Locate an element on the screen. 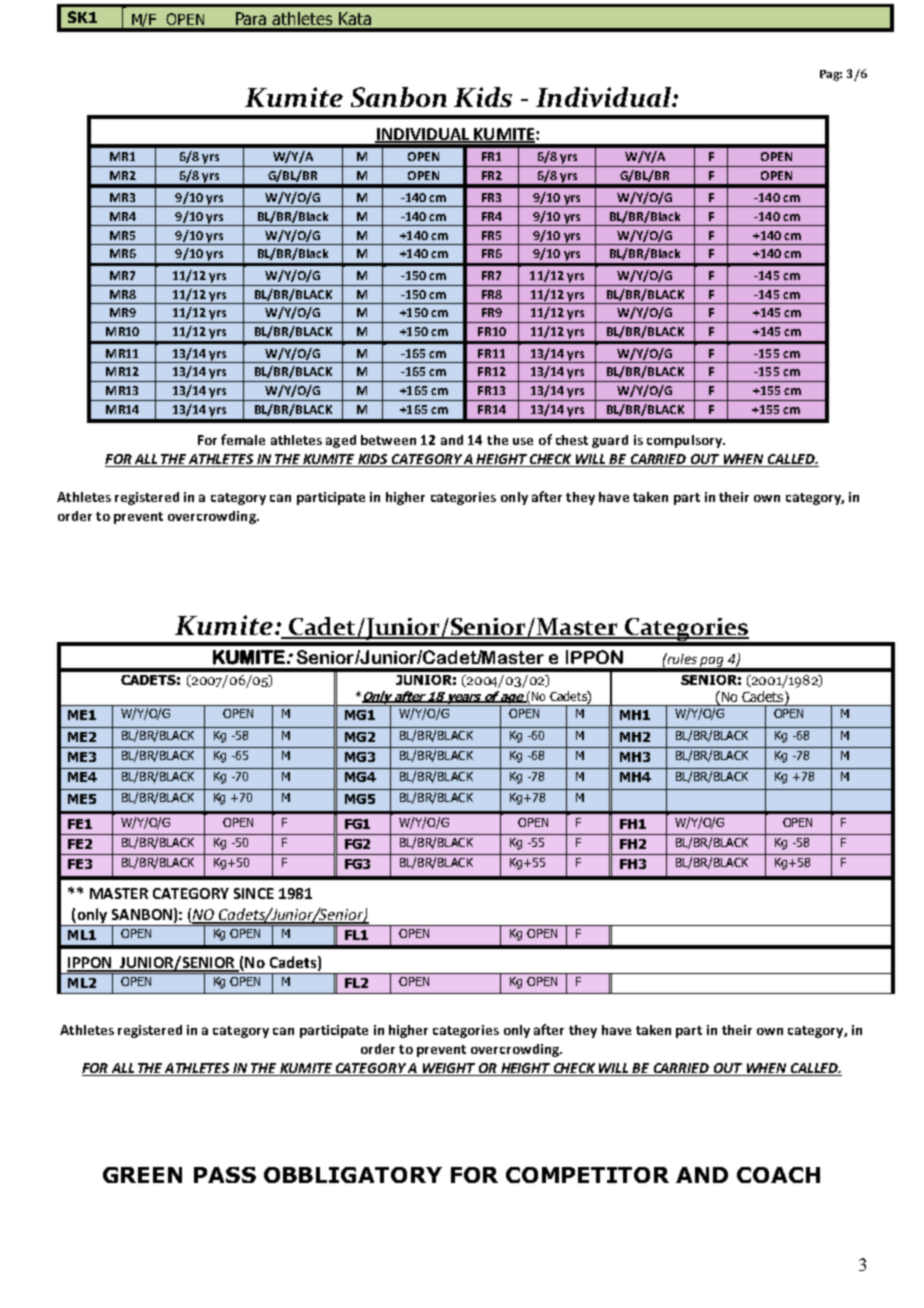 The width and height of the screenshot is (924, 1308). use is located at coordinates (523, 441).
